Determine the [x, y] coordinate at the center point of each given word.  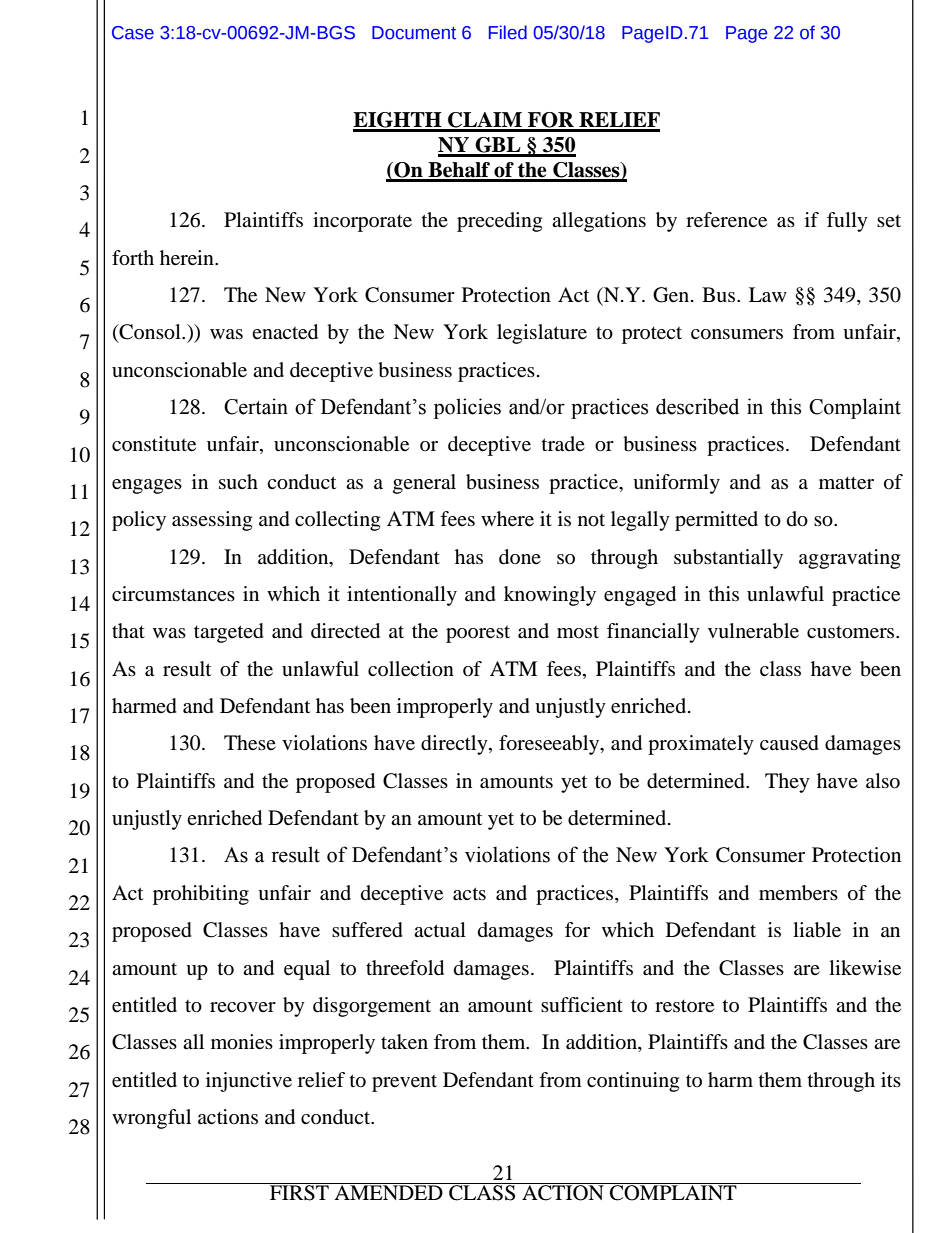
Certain [256, 406]
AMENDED [388, 1191]
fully [847, 222]
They [787, 783]
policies [467, 408]
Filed [508, 32]
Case [133, 33]
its [891, 1079]
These [250, 743]
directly [455, 745]
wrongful [151, 1119]
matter [846, 483]
